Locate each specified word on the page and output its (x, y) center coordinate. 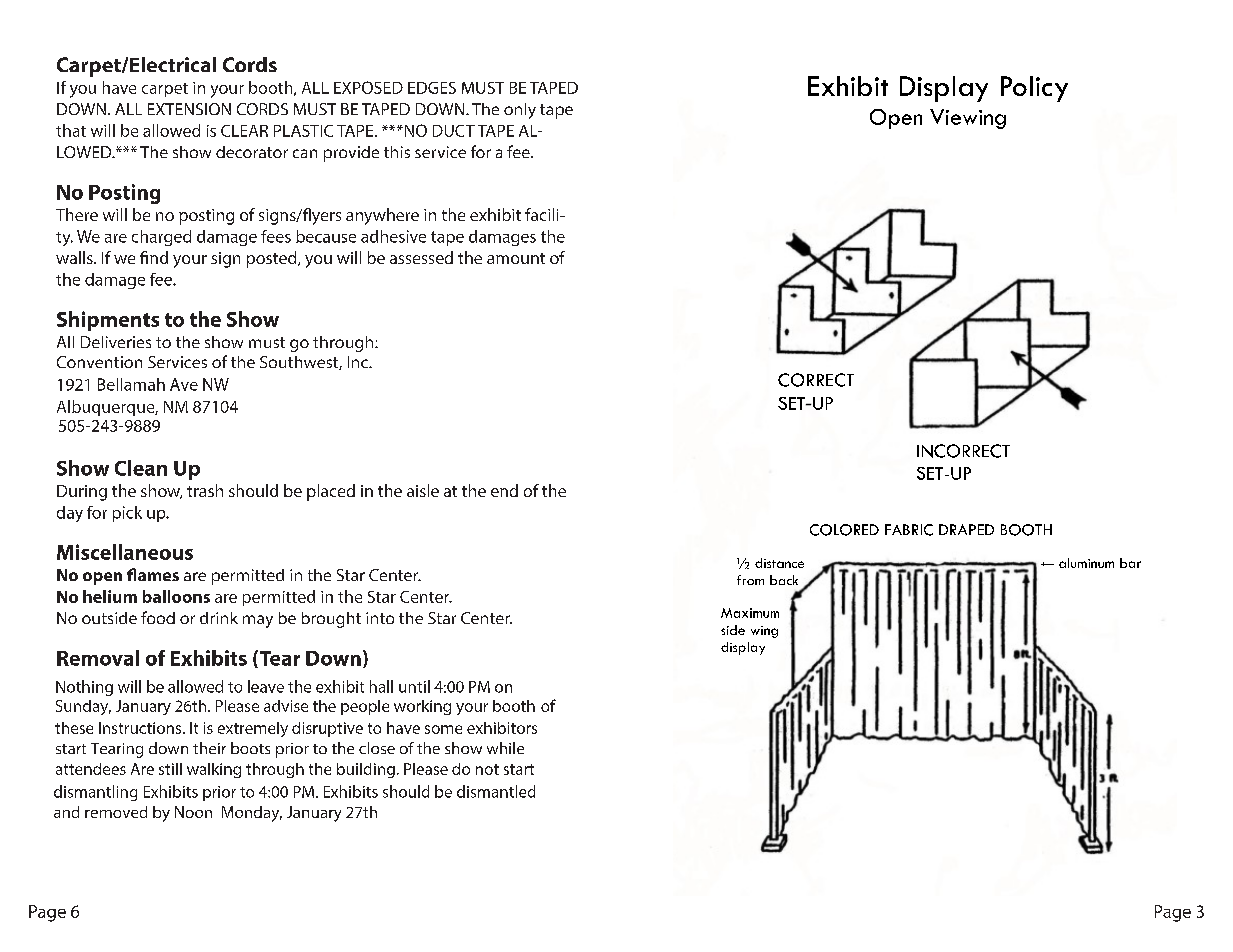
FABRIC (909, 530)
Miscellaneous (125, 552)
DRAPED (966, 529)
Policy (1034, 89)
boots (250, 748)
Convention (99, 362)
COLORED (844, 530)
